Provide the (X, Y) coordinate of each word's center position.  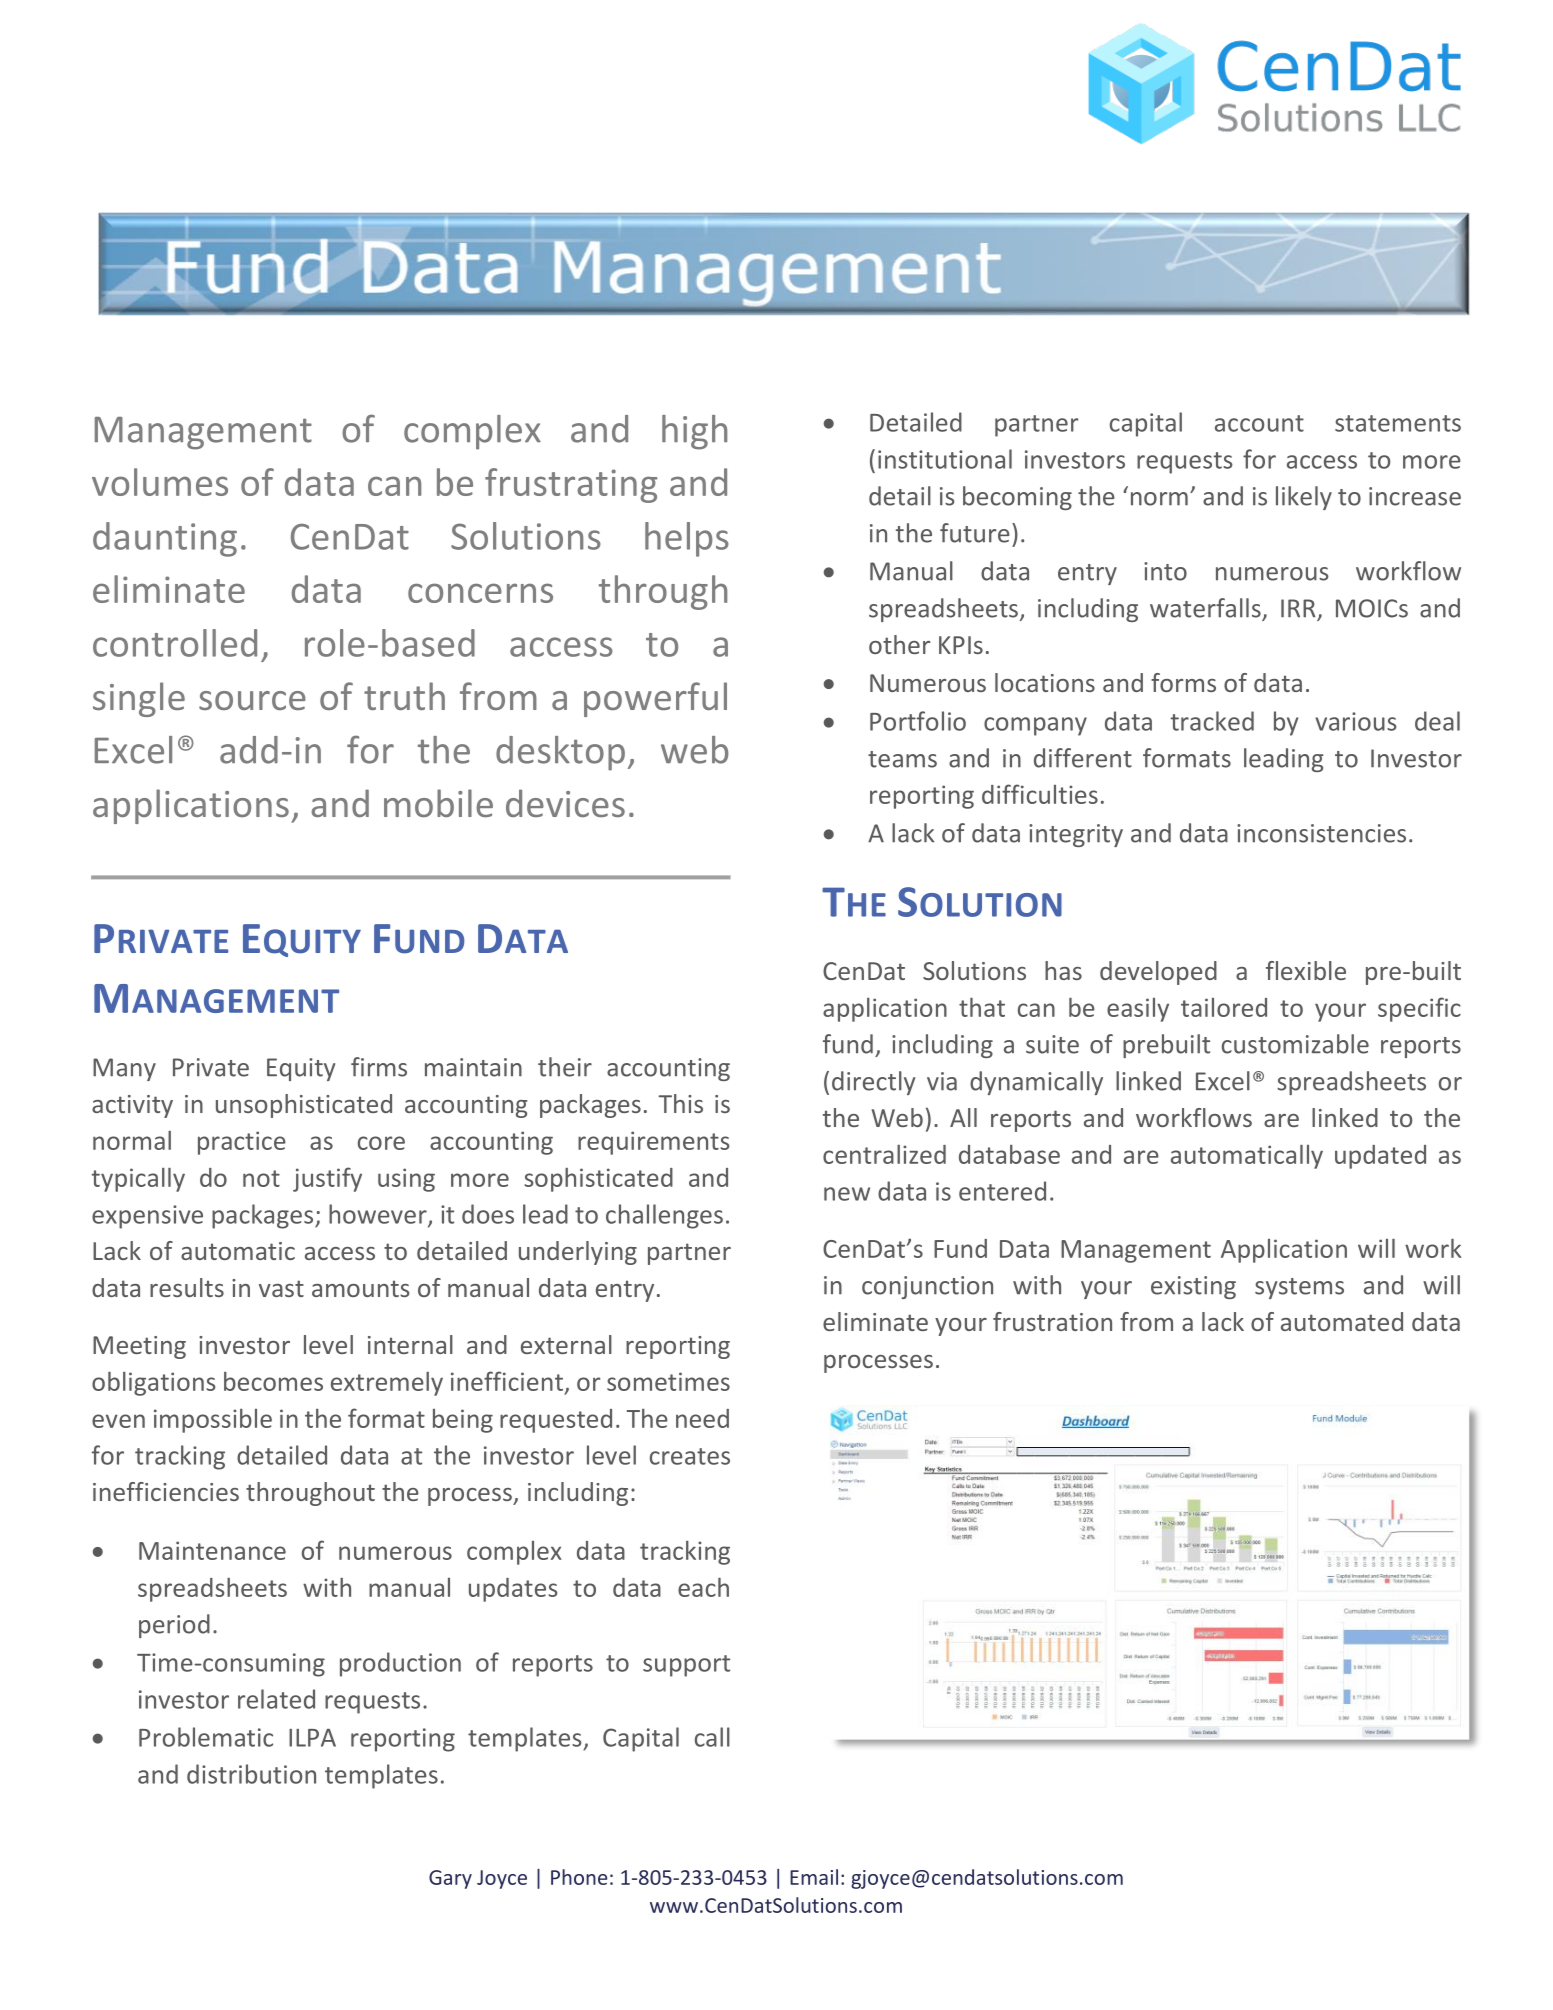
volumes (160, 482)
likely (1304, 498)
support (686, 1666)
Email (814, 1877)
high (694, 432)
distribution (251, 1774)
